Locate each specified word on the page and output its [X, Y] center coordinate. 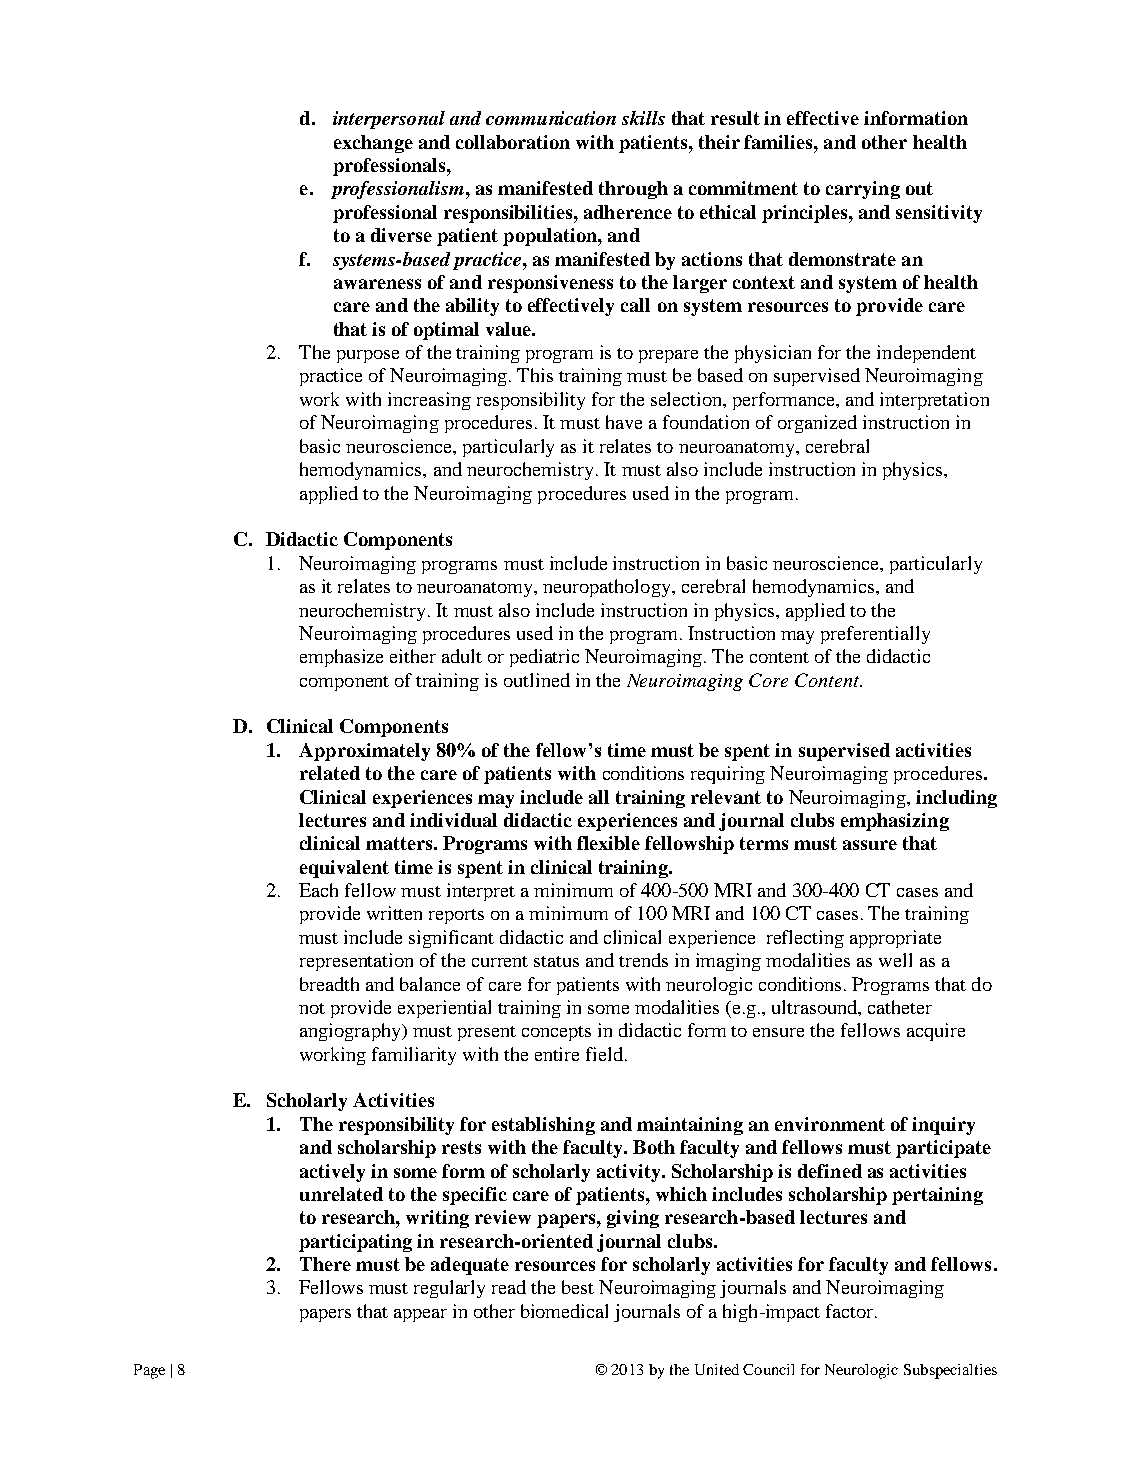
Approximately [364, 752]
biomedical [564, 1311]
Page [149, 1371]
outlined [537, 680]
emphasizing [895, 822]
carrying [863, 190]
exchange [373, 144]
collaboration [513, 142]
